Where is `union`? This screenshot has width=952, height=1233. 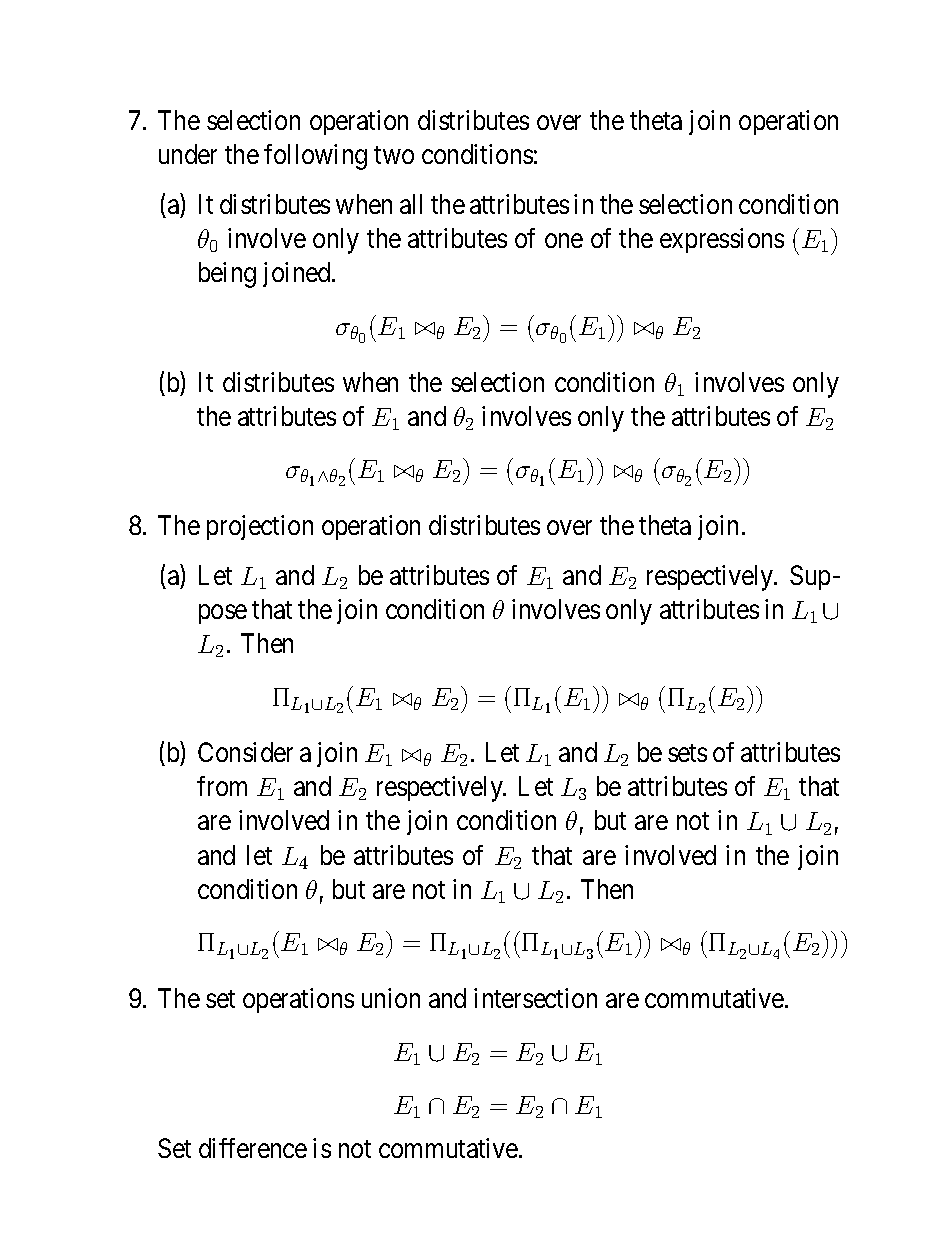
union is located at coordinates (391, 998).
